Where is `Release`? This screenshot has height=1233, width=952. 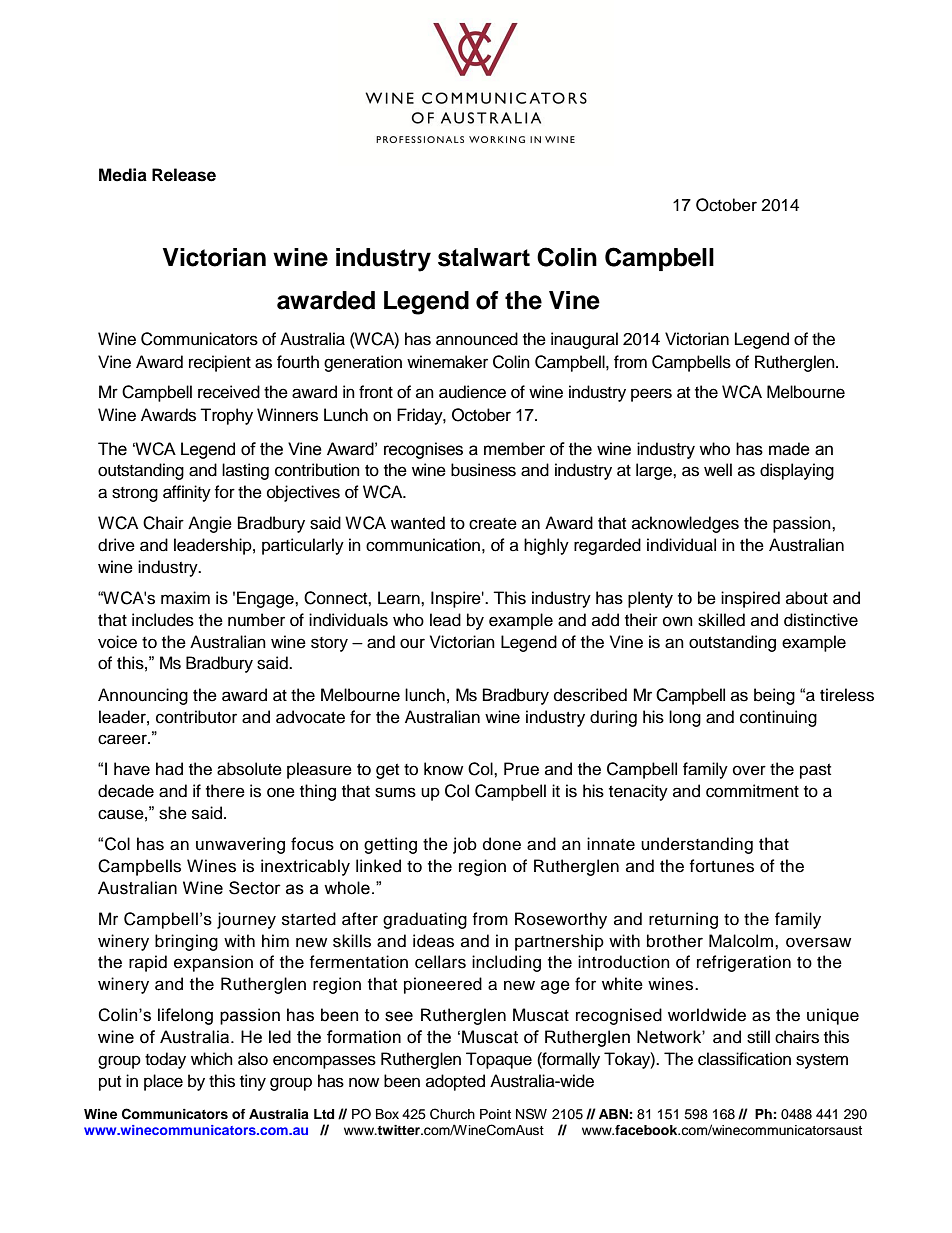 Release is located at coordinates (184, 175).
